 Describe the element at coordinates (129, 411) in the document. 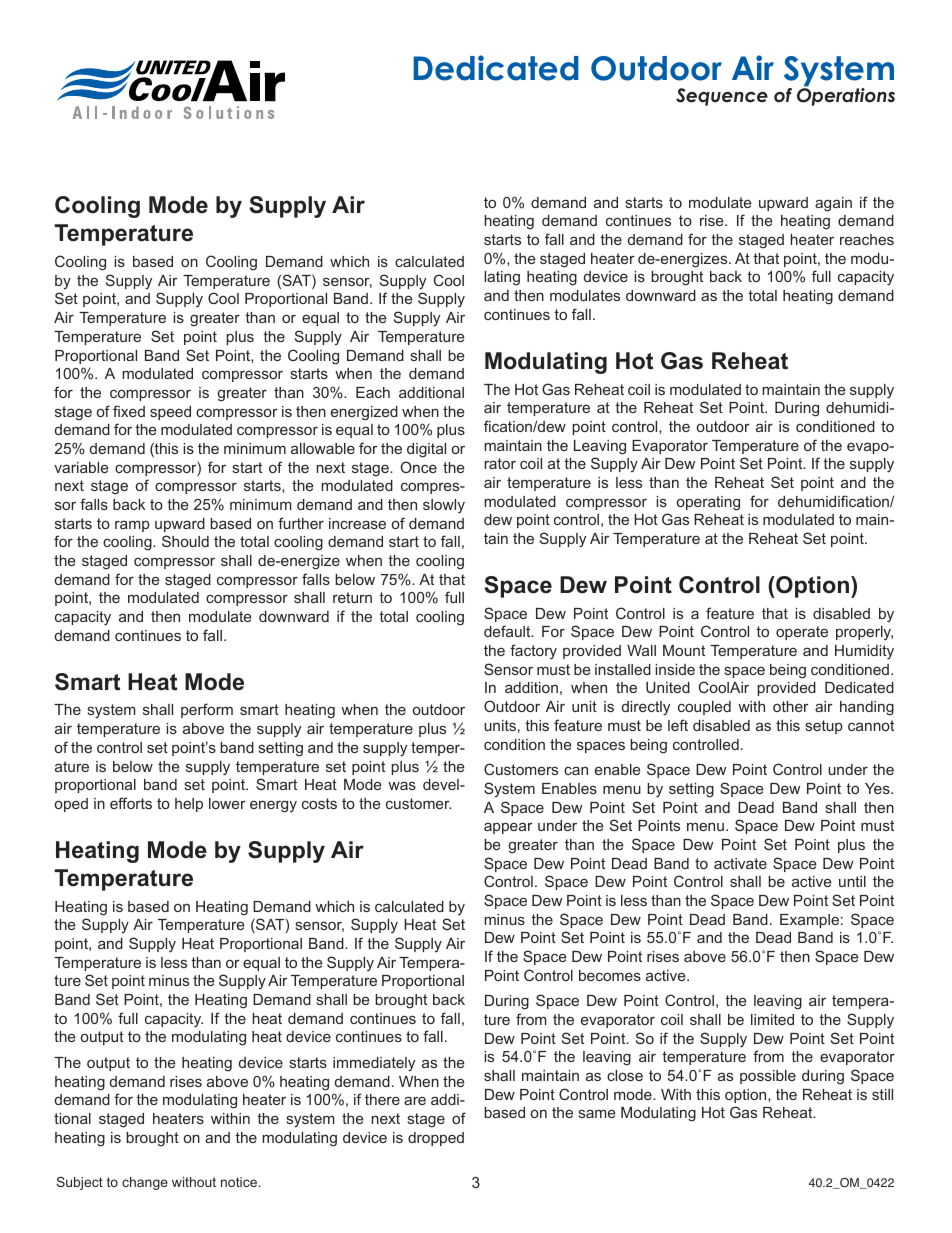

I see `fixed` at that location.
